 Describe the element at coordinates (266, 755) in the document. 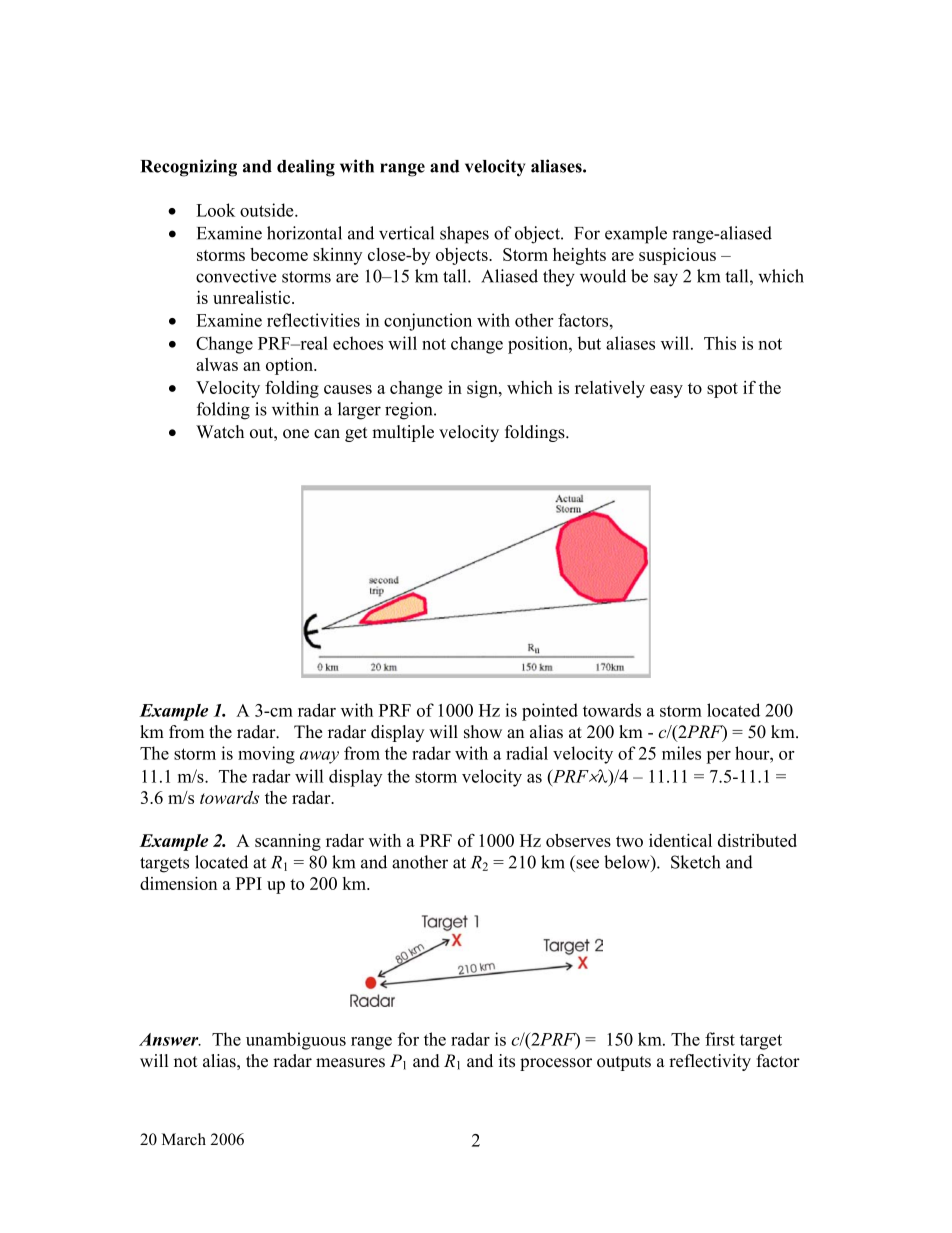

I see `moving` at that location.
